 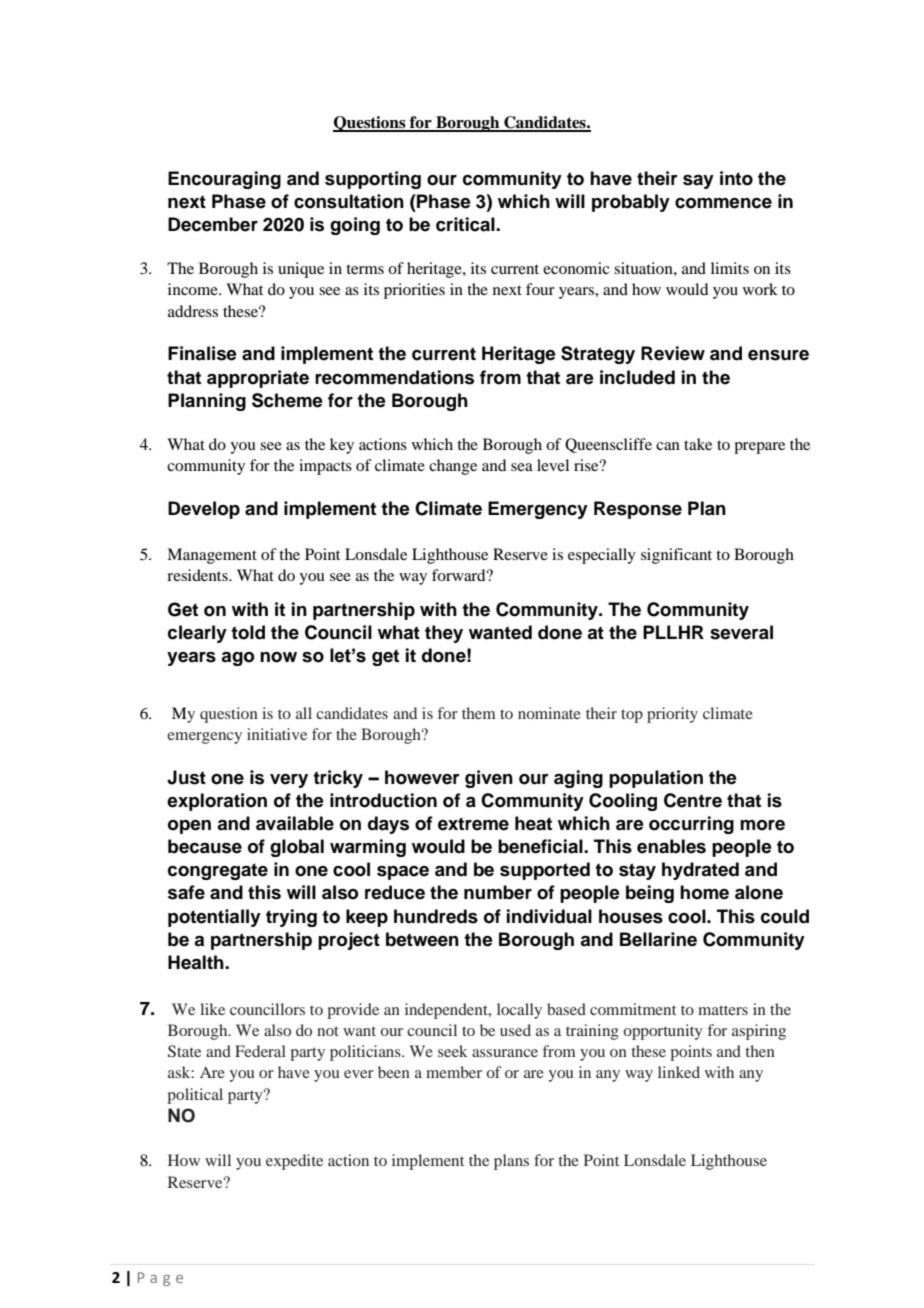 What do you see at coordinates (294, 1162) in the document?
I see `expedite` at bounding box center [294, 1162].
